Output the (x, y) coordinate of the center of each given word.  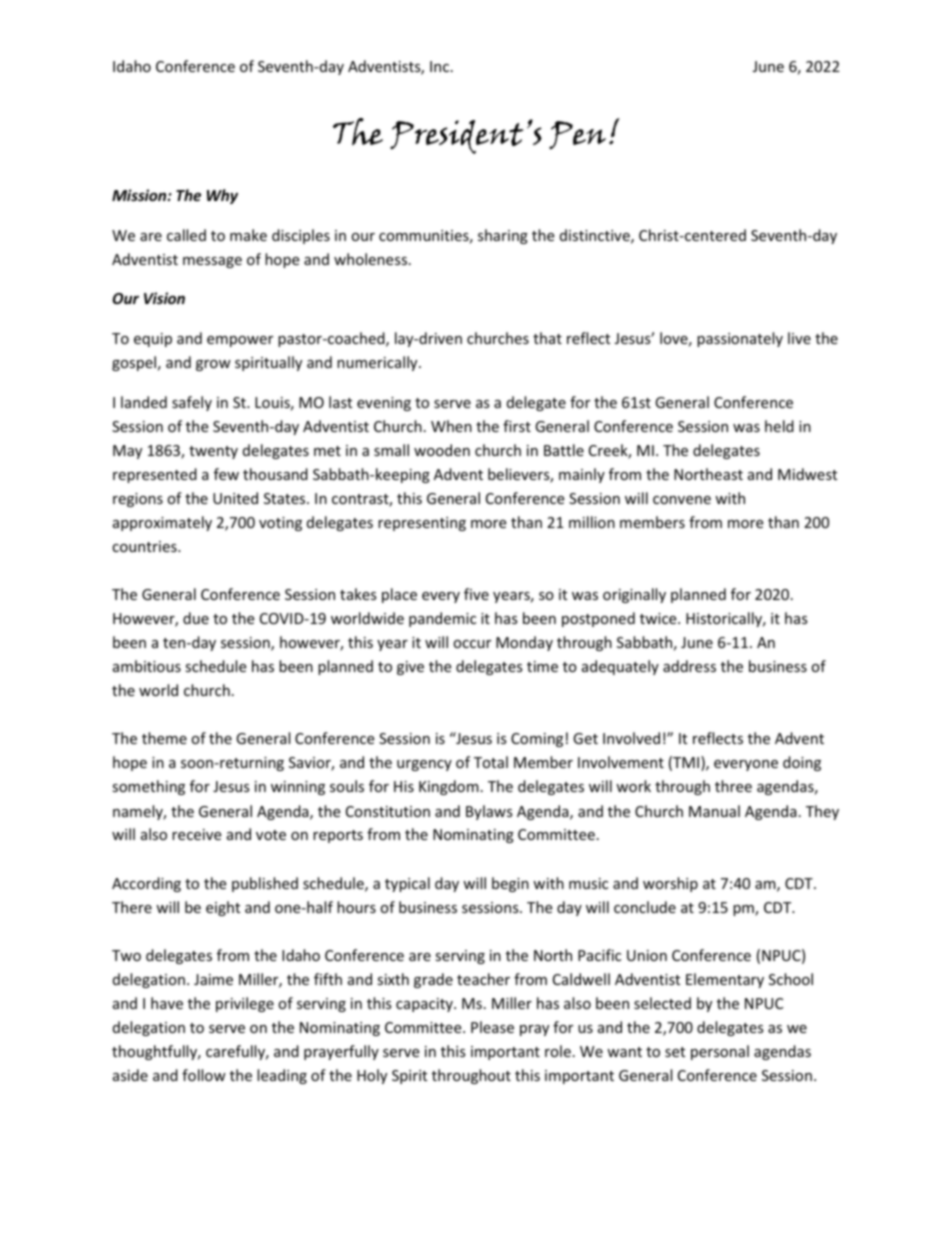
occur (472, 644)
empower (240, 341)
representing (422, 524)
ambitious (147, 666)
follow (204, 1075)
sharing (503, 236)
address (689, 666)
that (547, 338)
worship (670, 884)
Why (222, 196)
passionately (740, 339)
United (235, 498)
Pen (577, 135)
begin (510, 884)
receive (196, 834)
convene (682, 500)
